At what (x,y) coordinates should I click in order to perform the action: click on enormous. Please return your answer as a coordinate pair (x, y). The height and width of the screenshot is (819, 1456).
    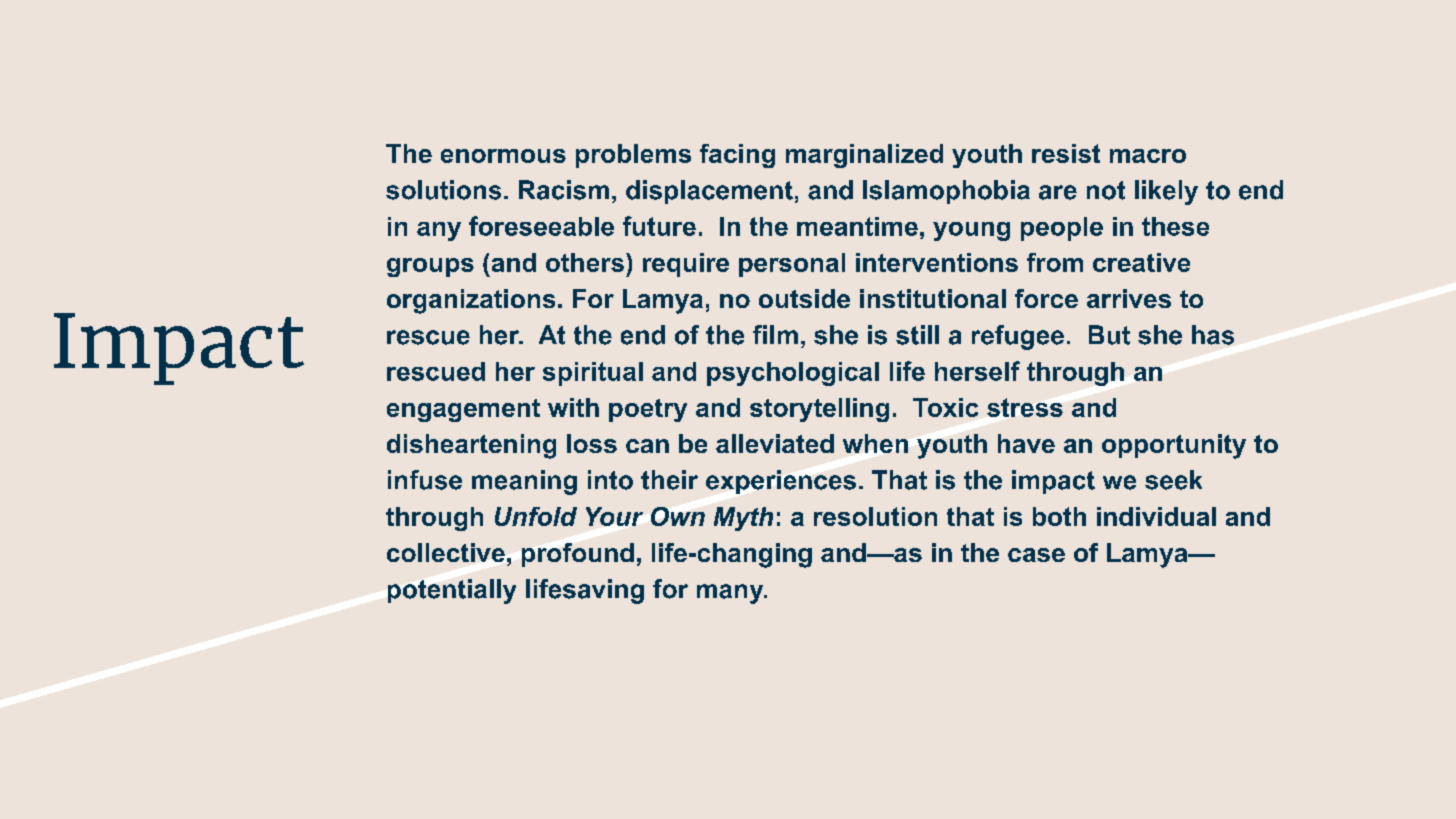
    Looking at the image, I should click on (503, 156).
